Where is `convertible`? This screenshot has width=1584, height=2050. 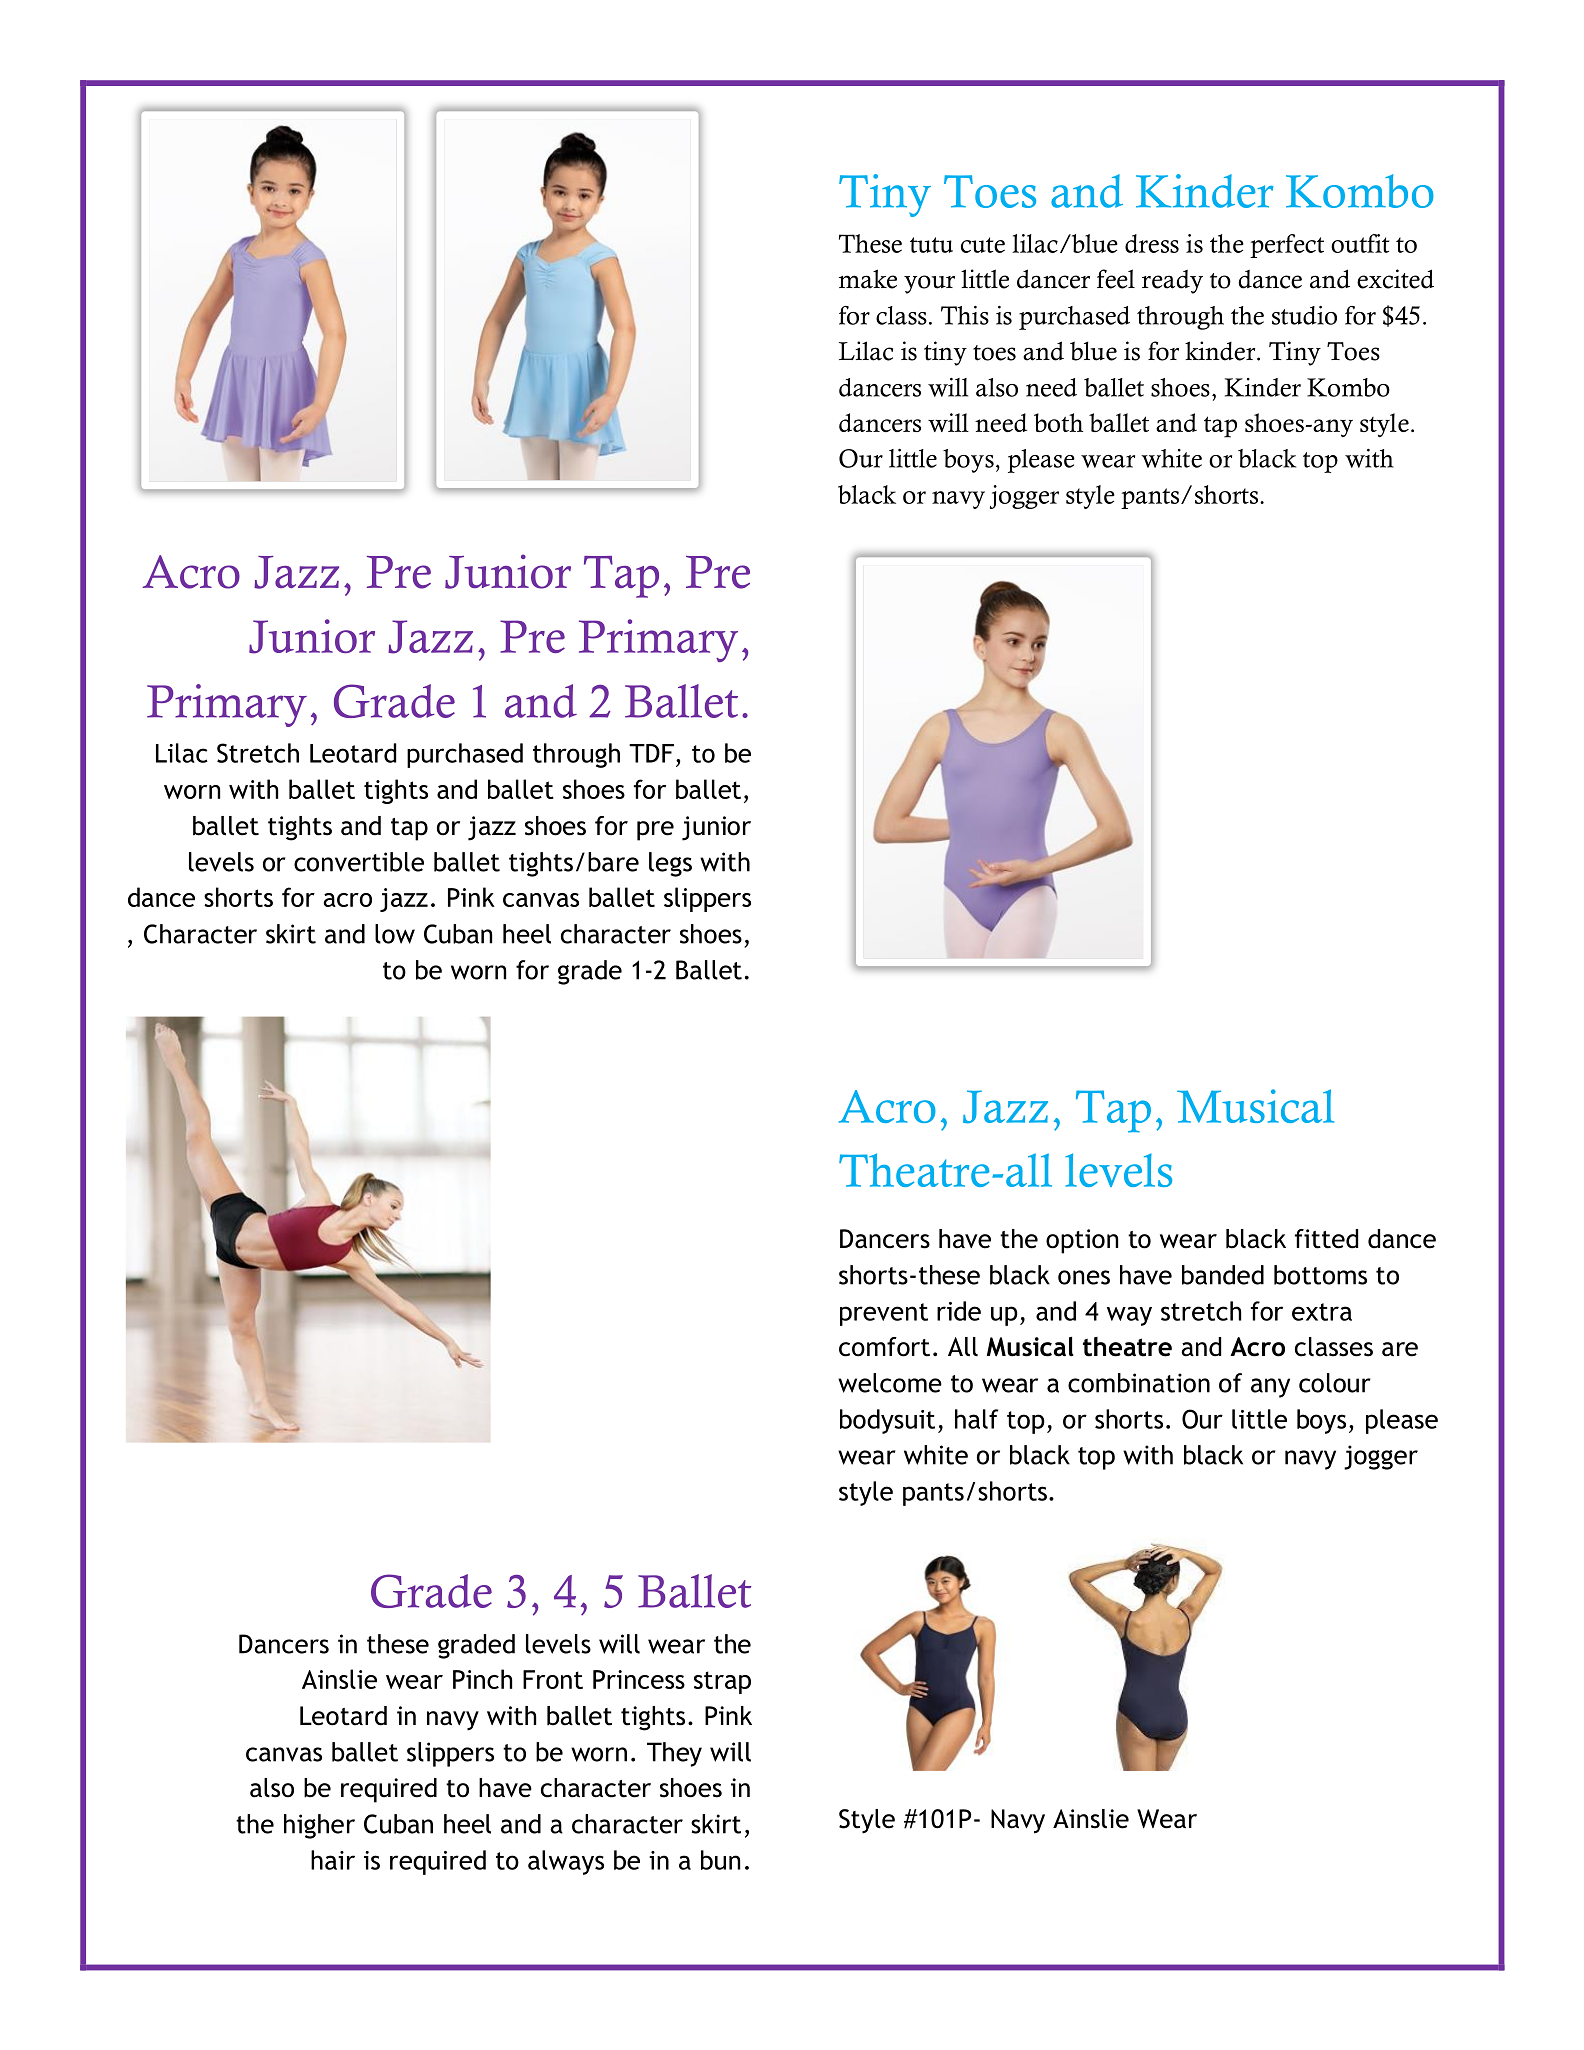 convertible is located at coordinates (359, 862).
